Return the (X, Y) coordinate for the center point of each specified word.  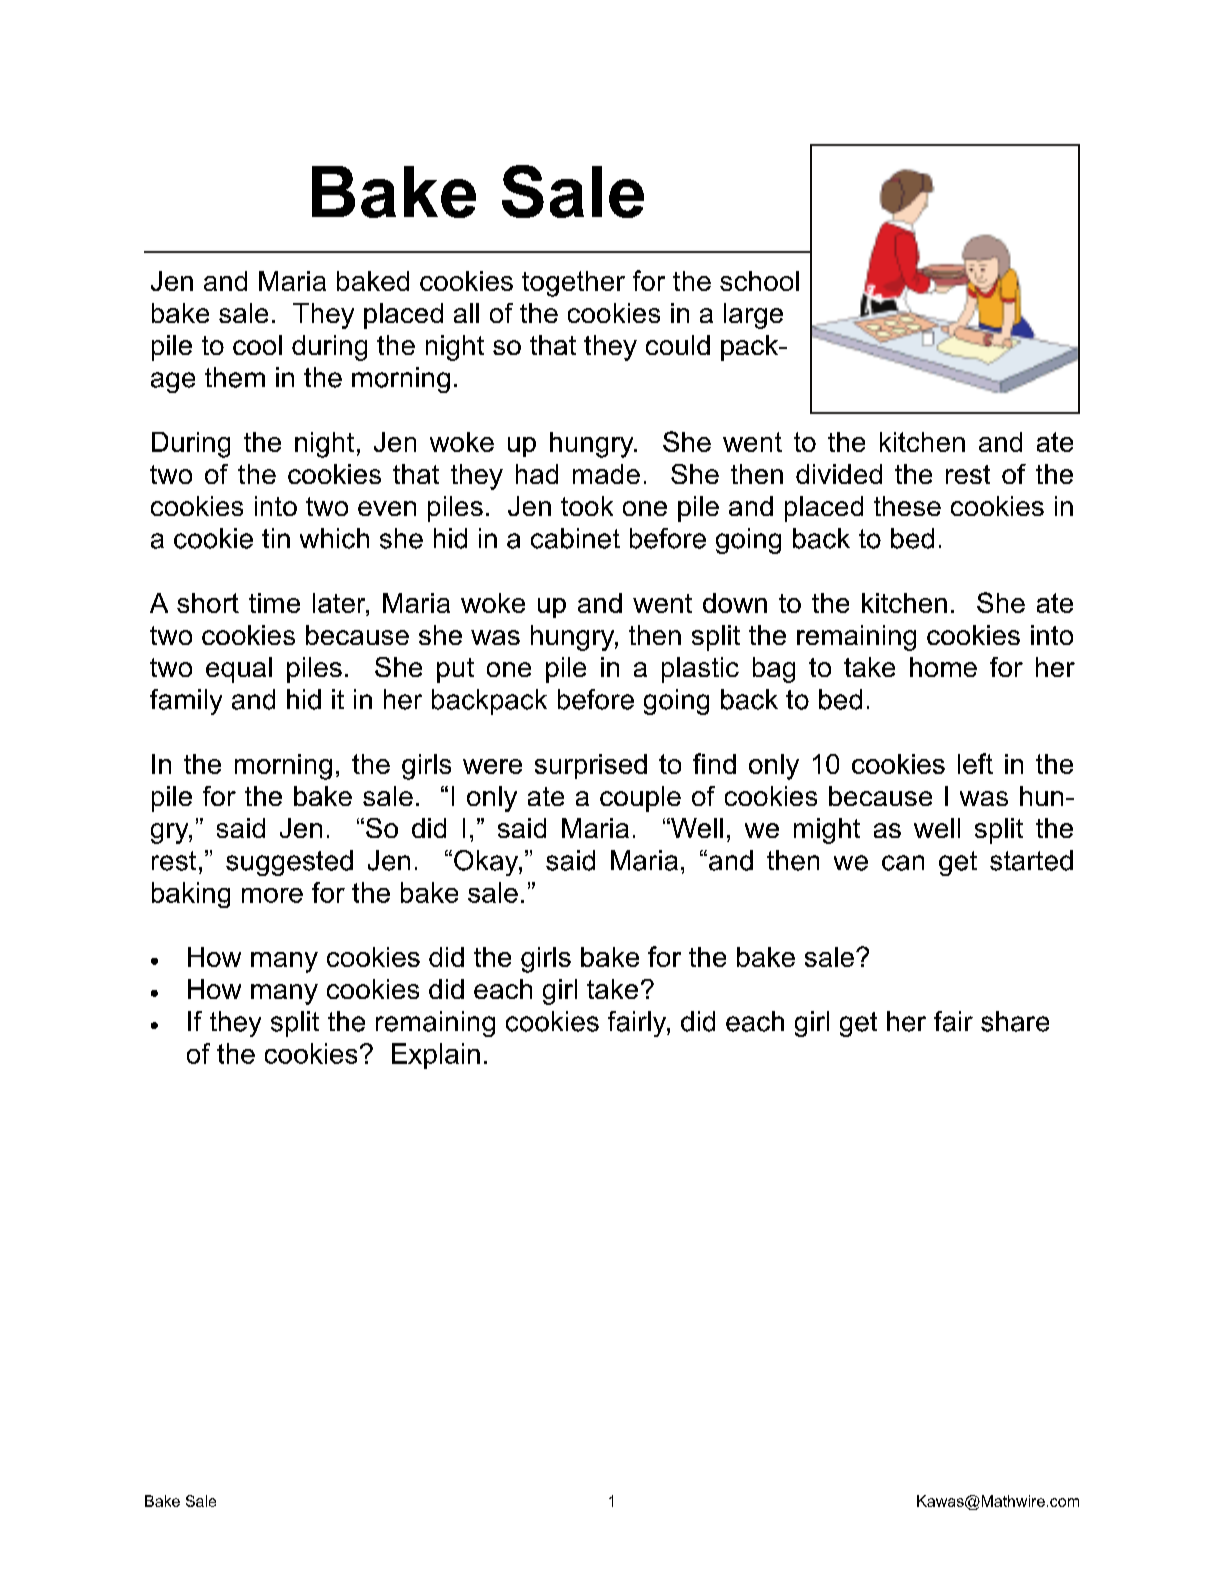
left (975, 763)
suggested (289, 863)
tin (276, 538)
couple (640, 799)
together (573, 284)
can (903, 863)
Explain (436, 1056)
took (587, 506)
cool (257, 345)
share (1015, 1021)
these (907, 506)
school (759, 281)
